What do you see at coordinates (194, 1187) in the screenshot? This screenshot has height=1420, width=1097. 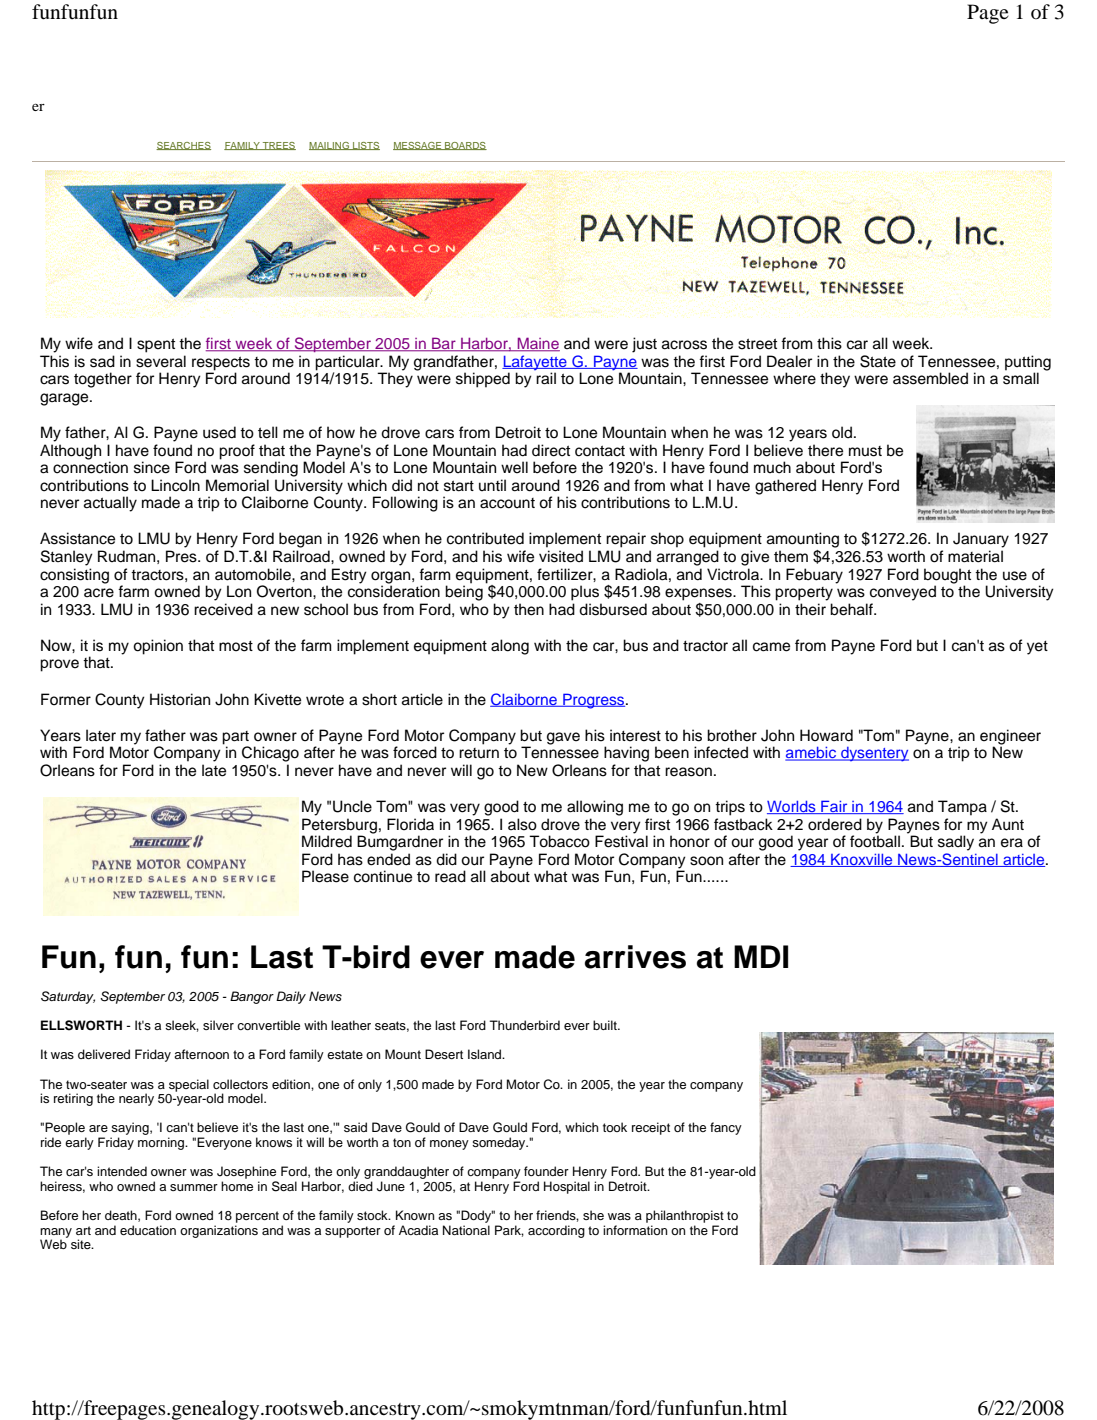 I see `summer` at bounding box center [194, 1187].
